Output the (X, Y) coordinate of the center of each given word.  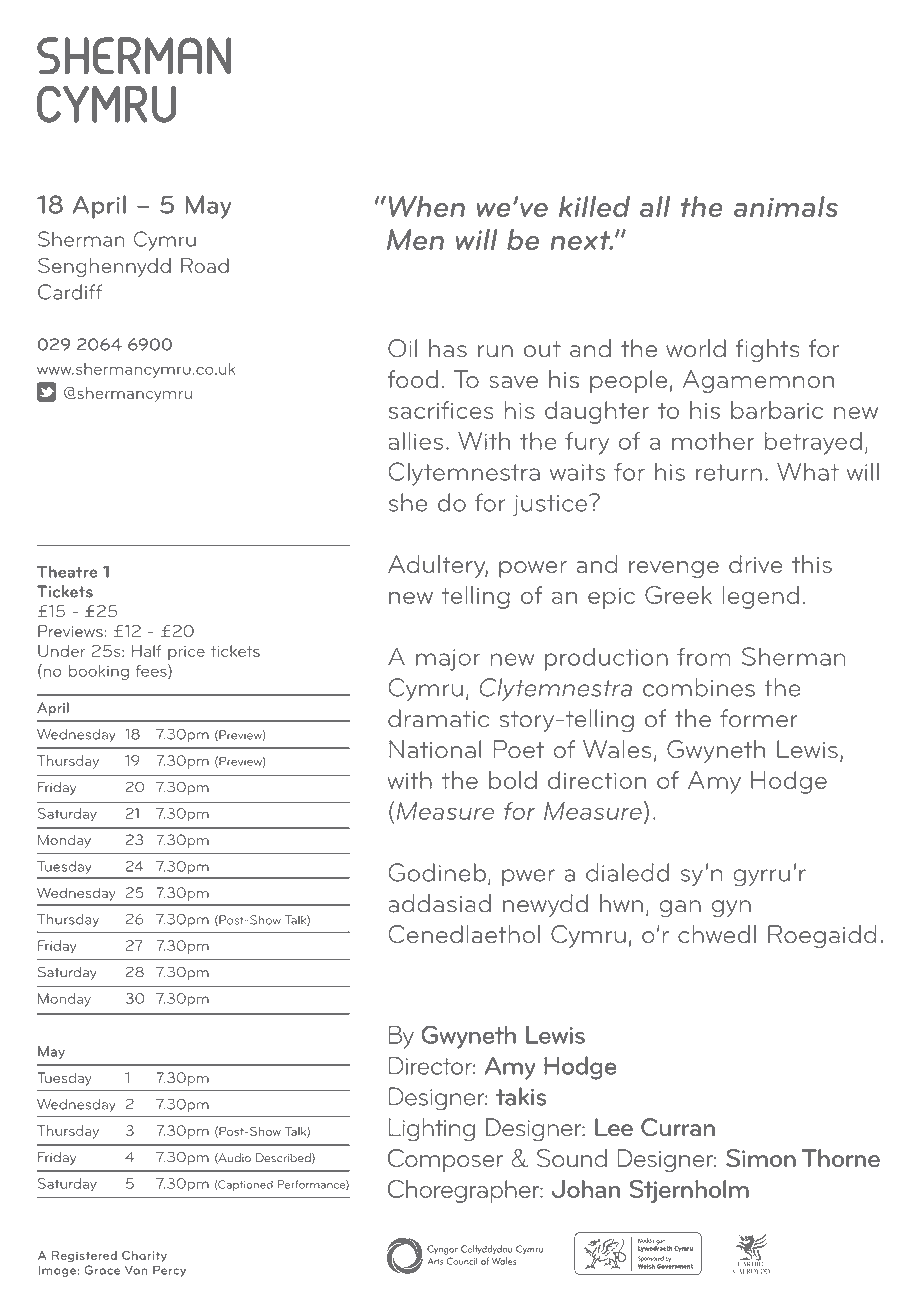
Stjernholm (689, 1191)
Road (205, 265)
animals (786, 206)
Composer (445, 1160)
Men (415, 239)
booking (99, 672)
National (435, 749)
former (759, 718)
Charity (144, 1256)
